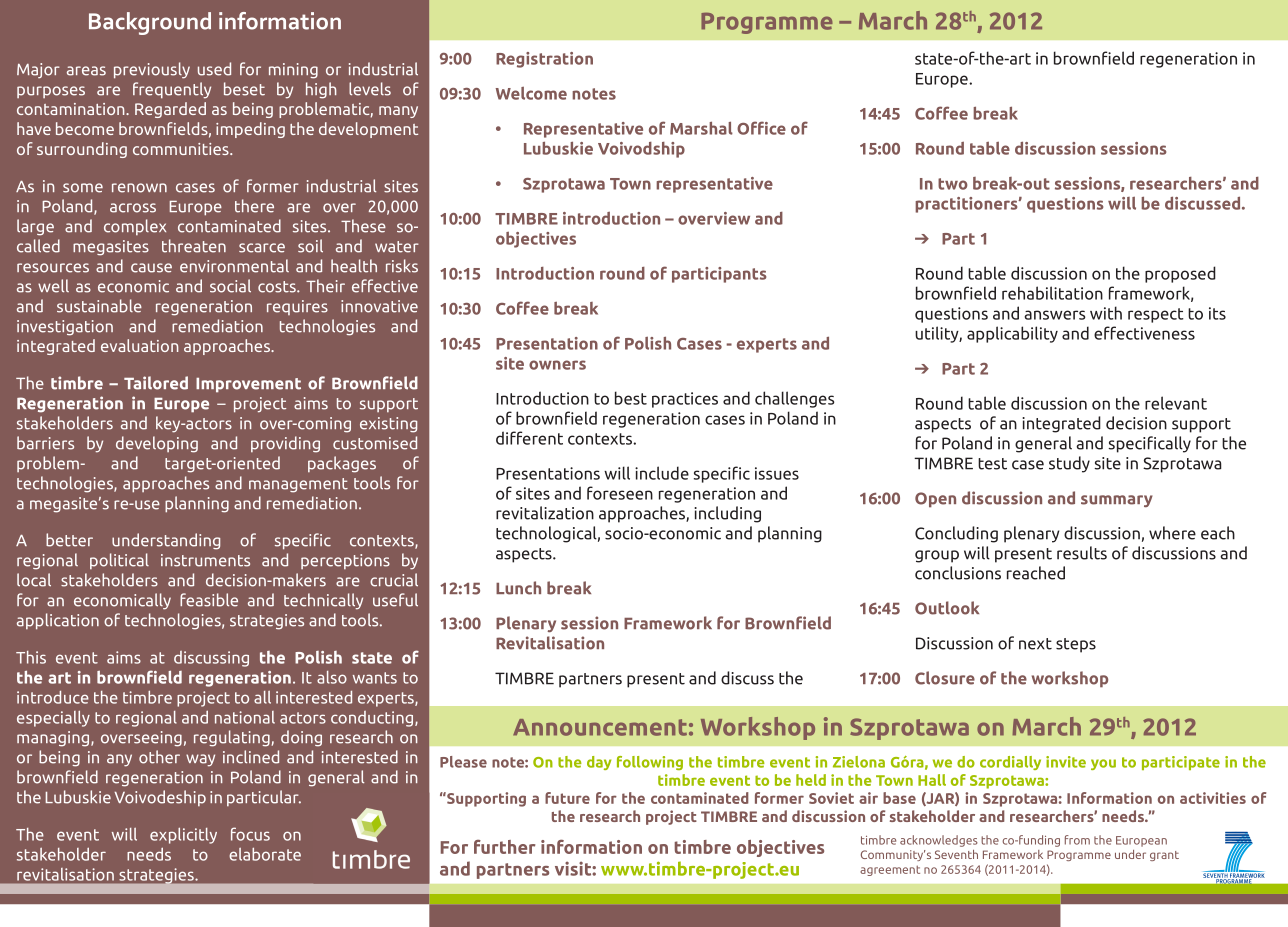 This screenshot has height=927, width=1288. Describe the element at coordinates (531, 93) in the screenshot. I see `Welcome` at that location.
